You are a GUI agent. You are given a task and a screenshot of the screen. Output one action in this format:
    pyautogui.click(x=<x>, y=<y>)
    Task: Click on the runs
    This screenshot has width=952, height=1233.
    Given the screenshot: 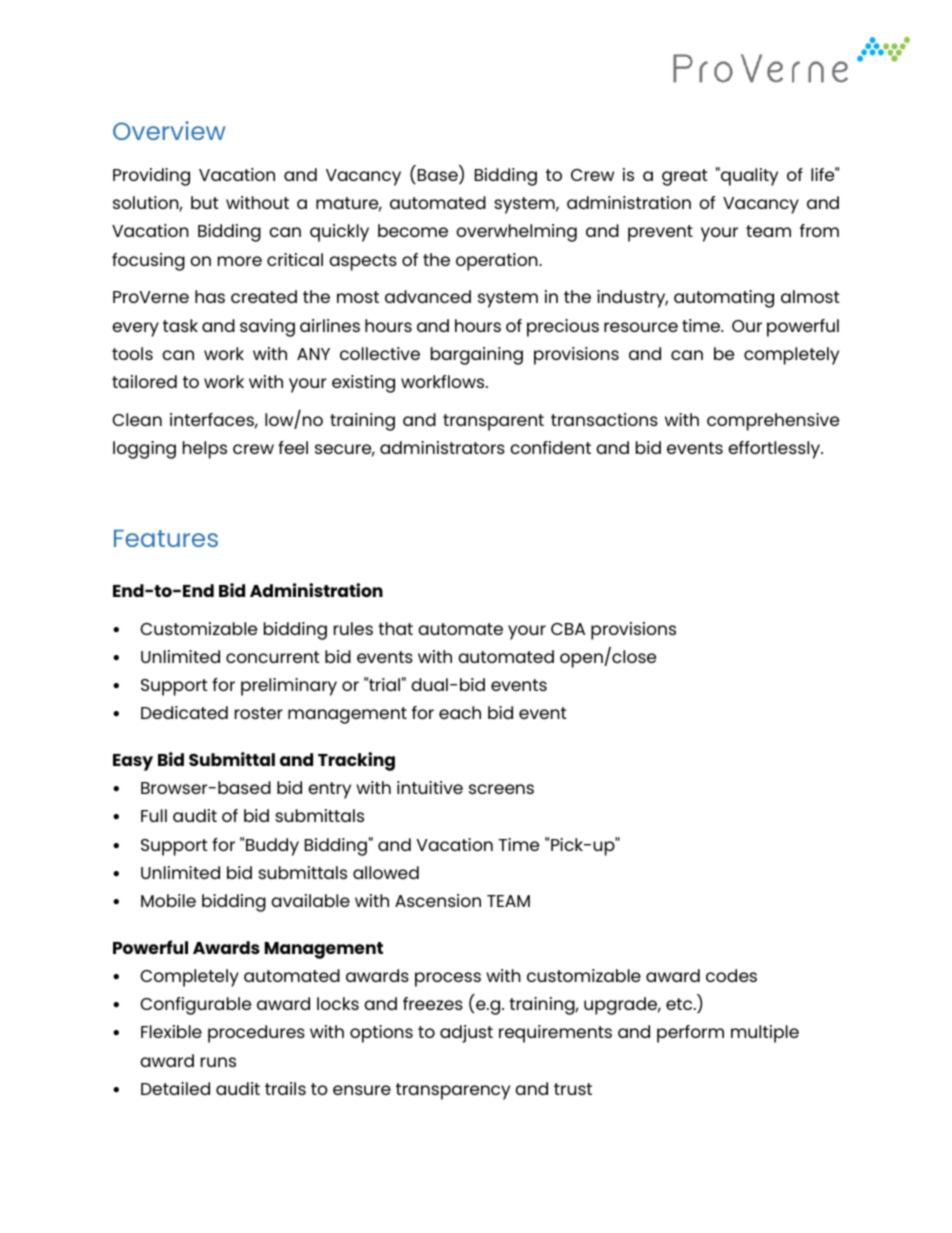 What is the action you would take?
    pyautogui.click(x=218, y=1062)
